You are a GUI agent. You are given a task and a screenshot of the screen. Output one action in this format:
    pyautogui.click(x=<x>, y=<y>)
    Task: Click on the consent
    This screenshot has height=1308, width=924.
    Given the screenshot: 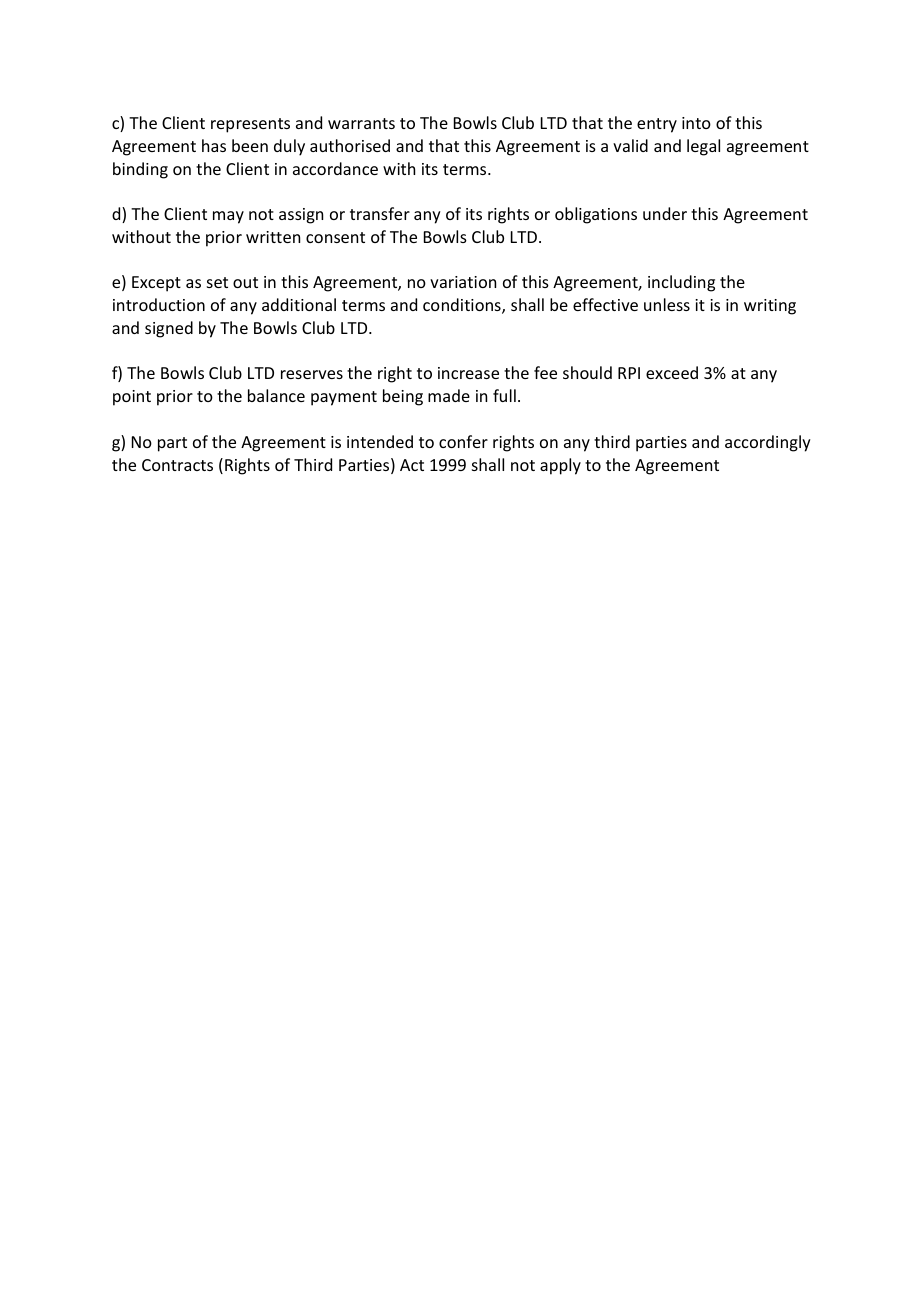 What is the action you would take?
    pyautogui.click(x=335, y=237)
